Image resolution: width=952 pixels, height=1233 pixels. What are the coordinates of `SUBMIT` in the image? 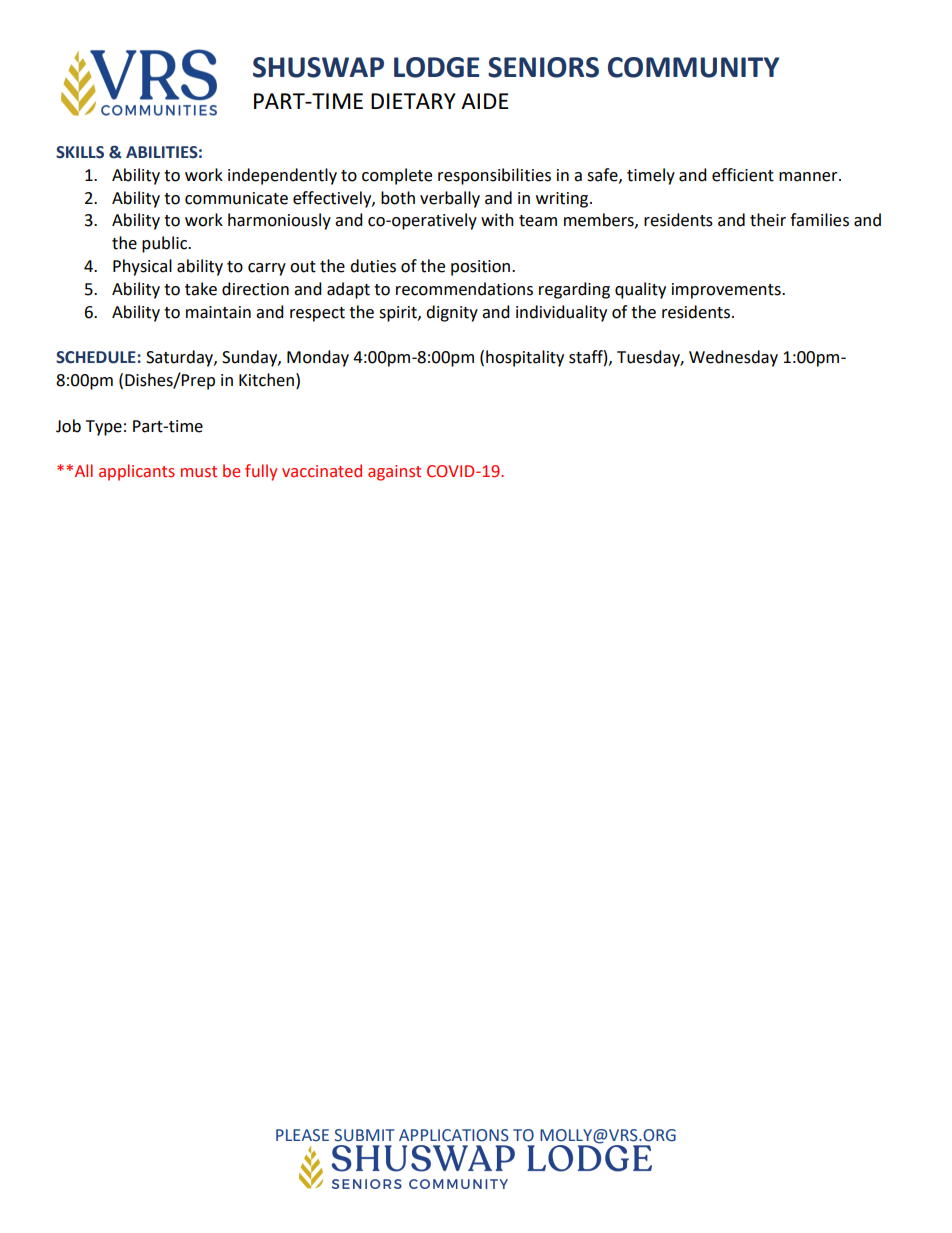 It's located at (364, 1135).
